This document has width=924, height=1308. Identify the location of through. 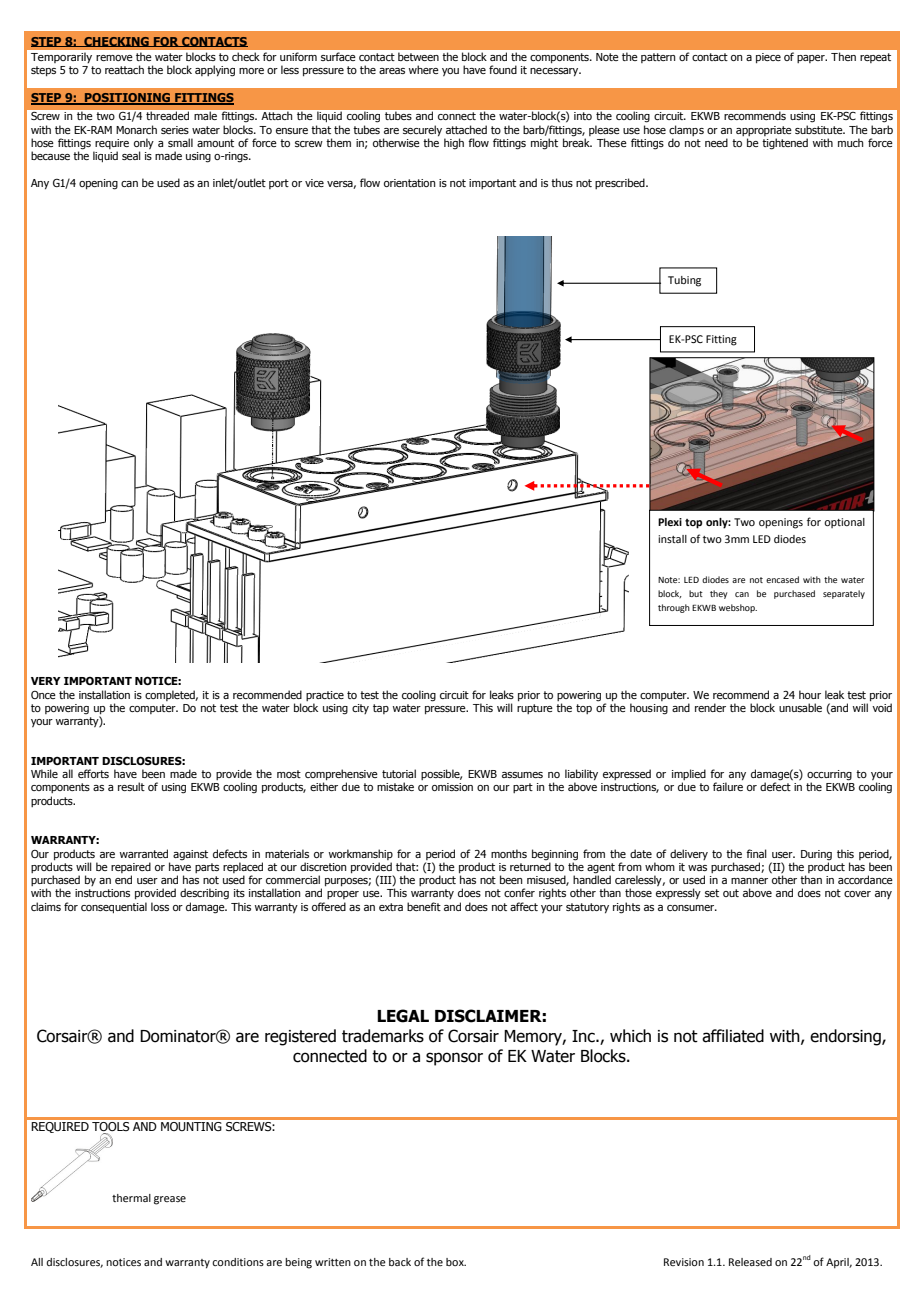
(674, 608).
